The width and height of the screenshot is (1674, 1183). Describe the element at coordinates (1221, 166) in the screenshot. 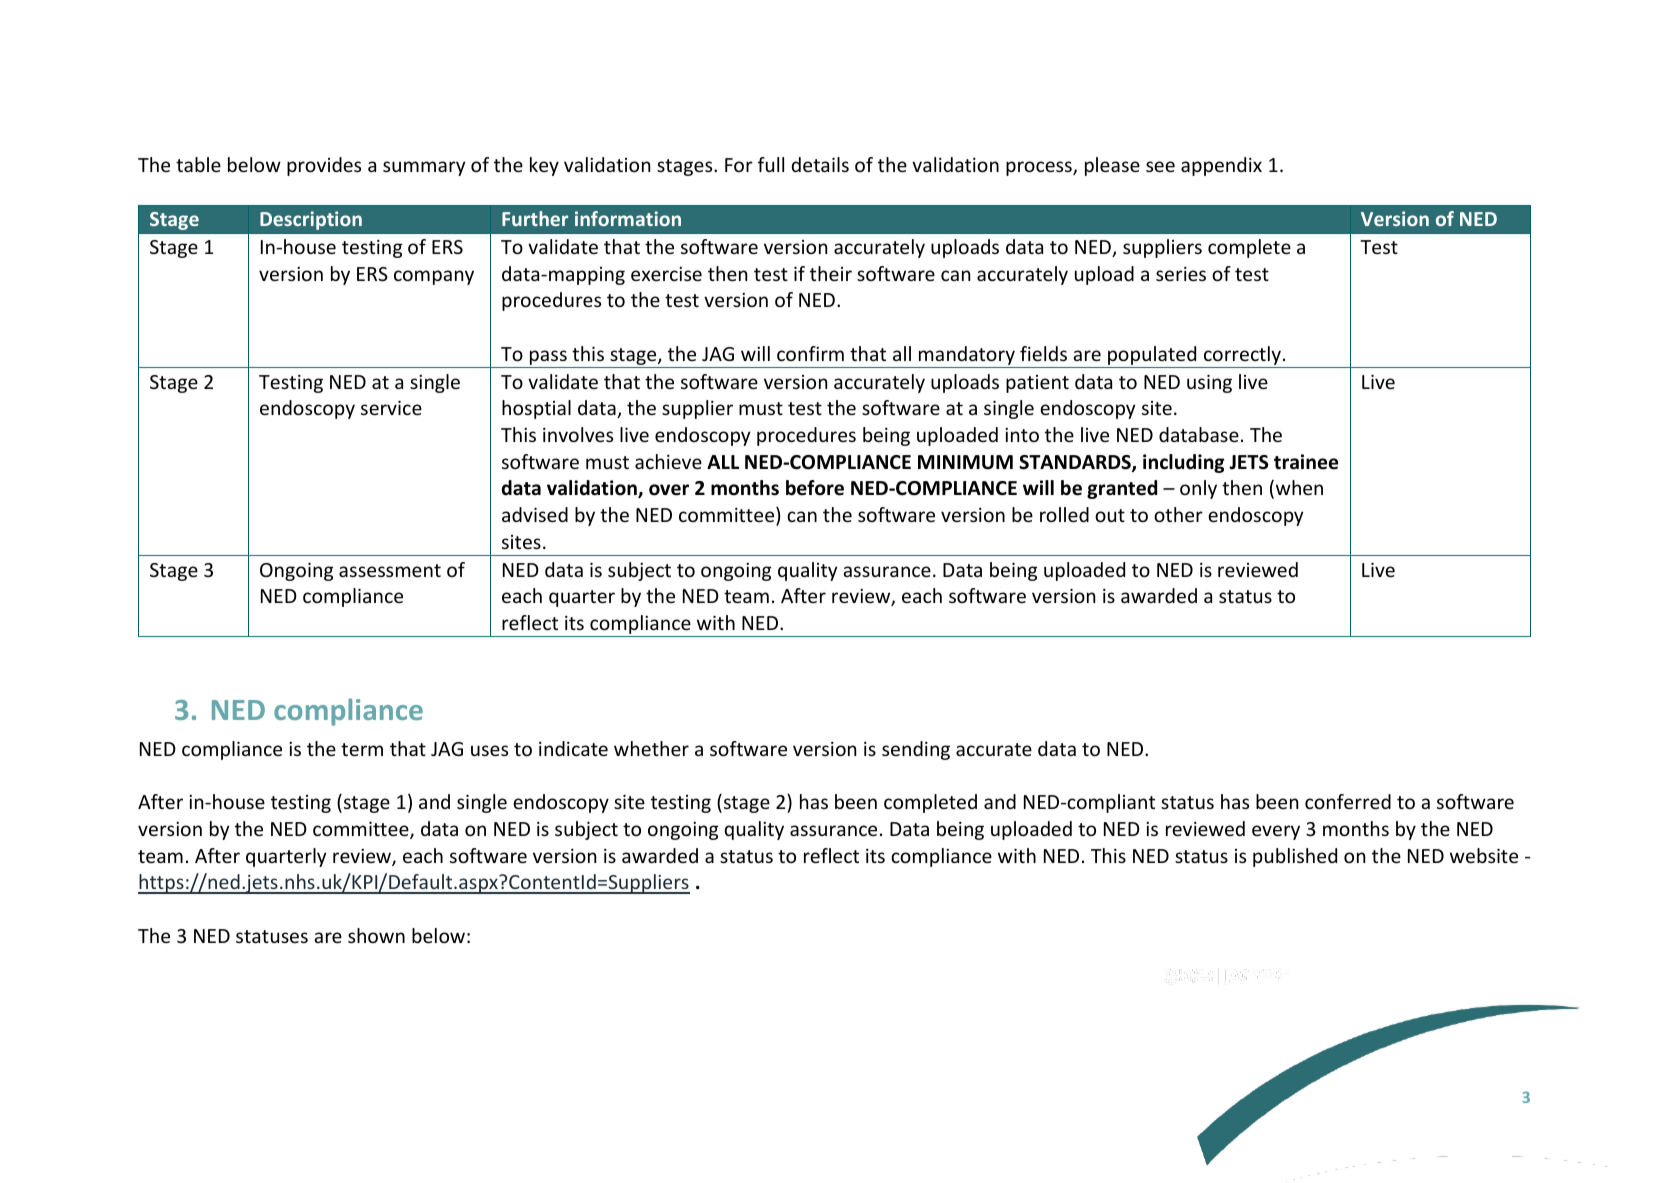

I see `appendix` at that location.
